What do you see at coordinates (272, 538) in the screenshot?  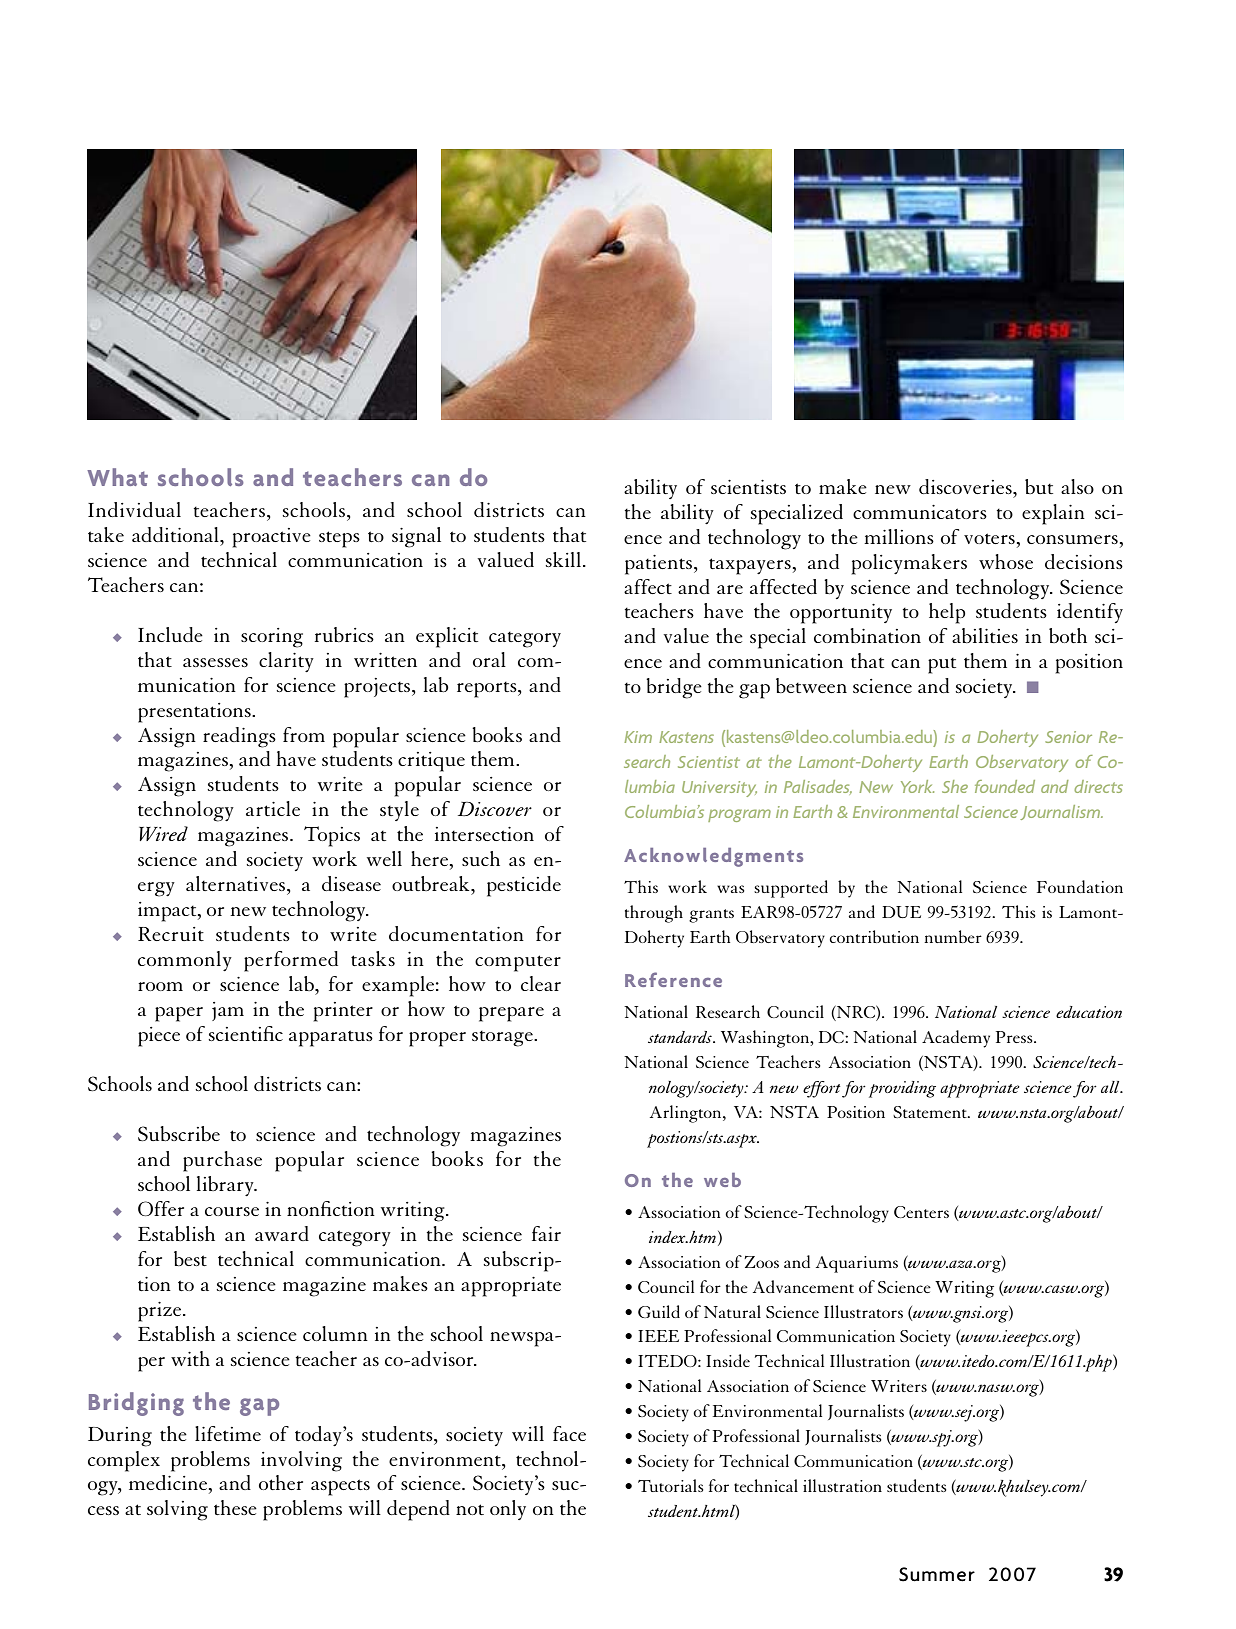 I see `proactive` at bounding box center [272, 538].
